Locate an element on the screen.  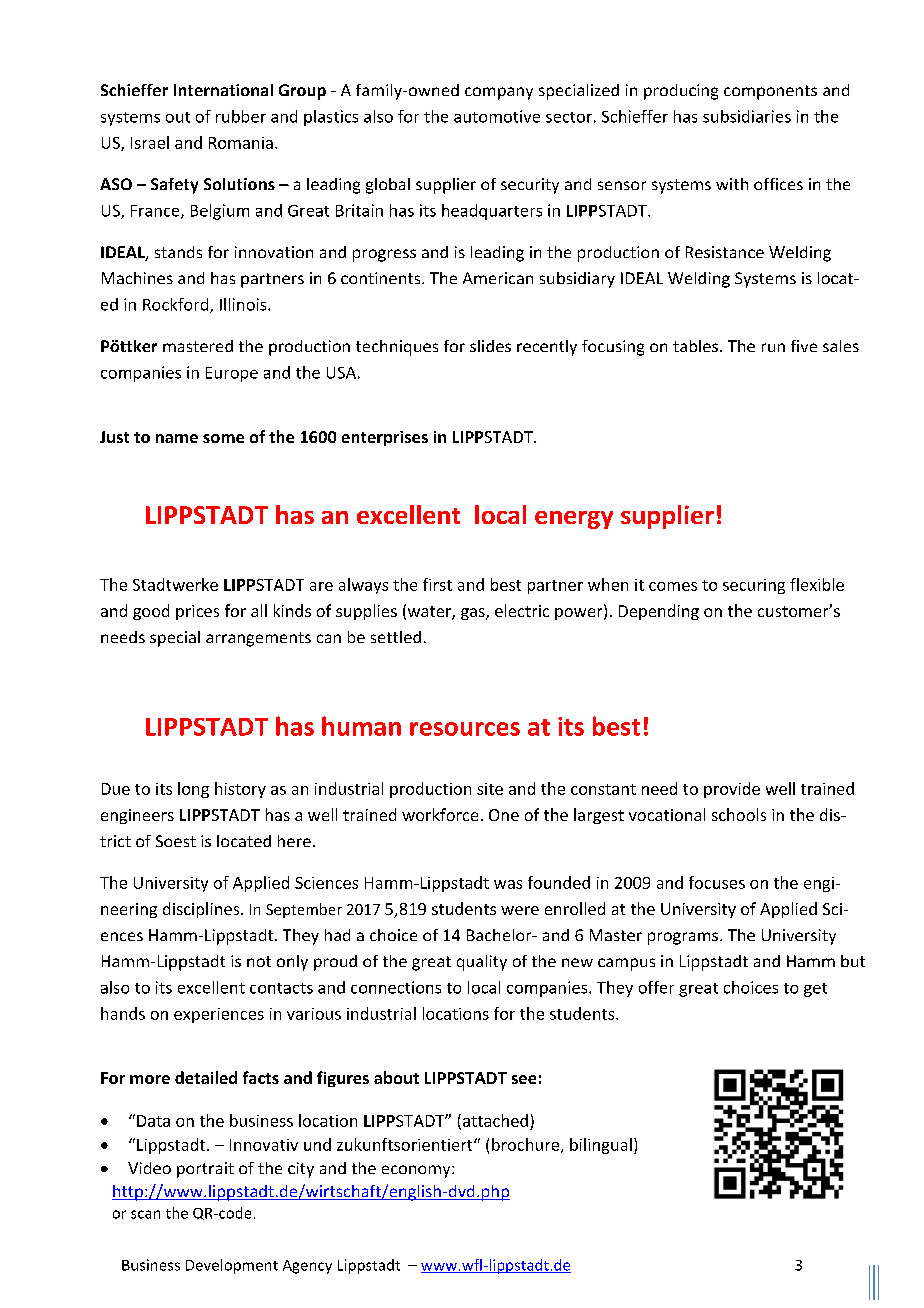
some is located at coordinates (223, 438).
